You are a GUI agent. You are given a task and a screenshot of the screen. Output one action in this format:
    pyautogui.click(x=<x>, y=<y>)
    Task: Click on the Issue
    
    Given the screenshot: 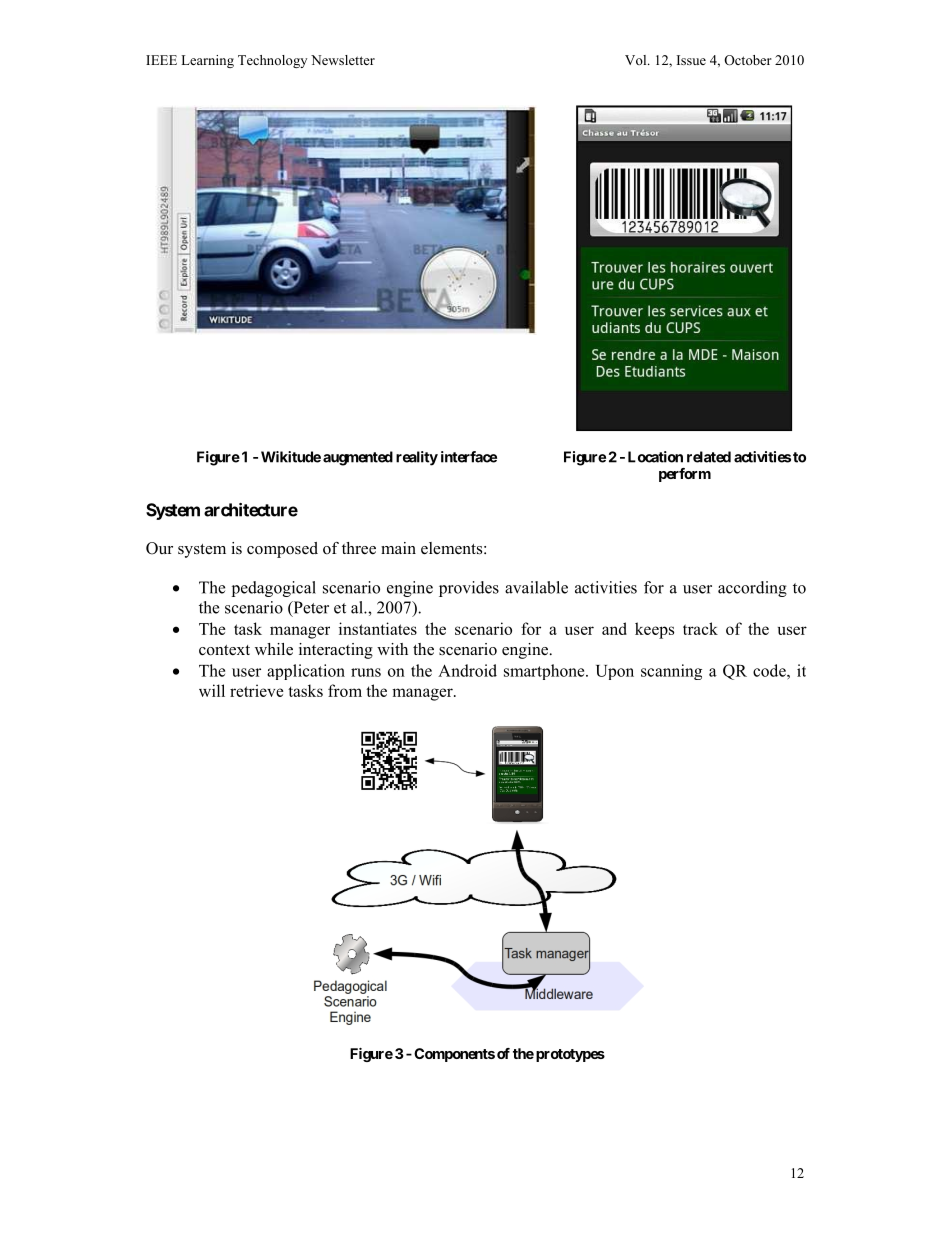 What is the action you would take?
    pyautogui.click(x=691, y=60)
